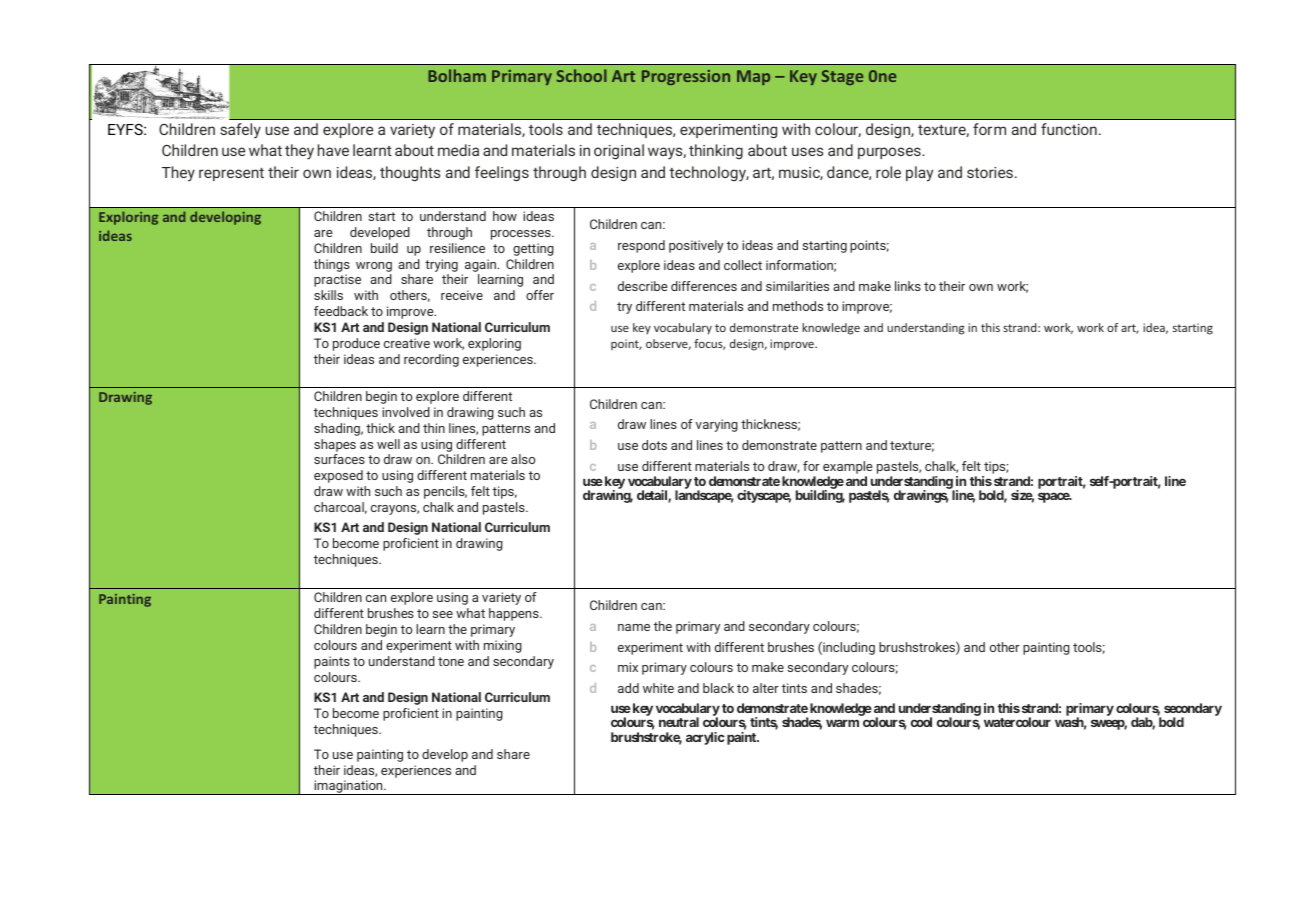 The height and width of the screenshot is (924, 1308). What do you see at coordinates (341, 311) in the screenshot?
I see `feedback` at bounding box center [341, 311].
